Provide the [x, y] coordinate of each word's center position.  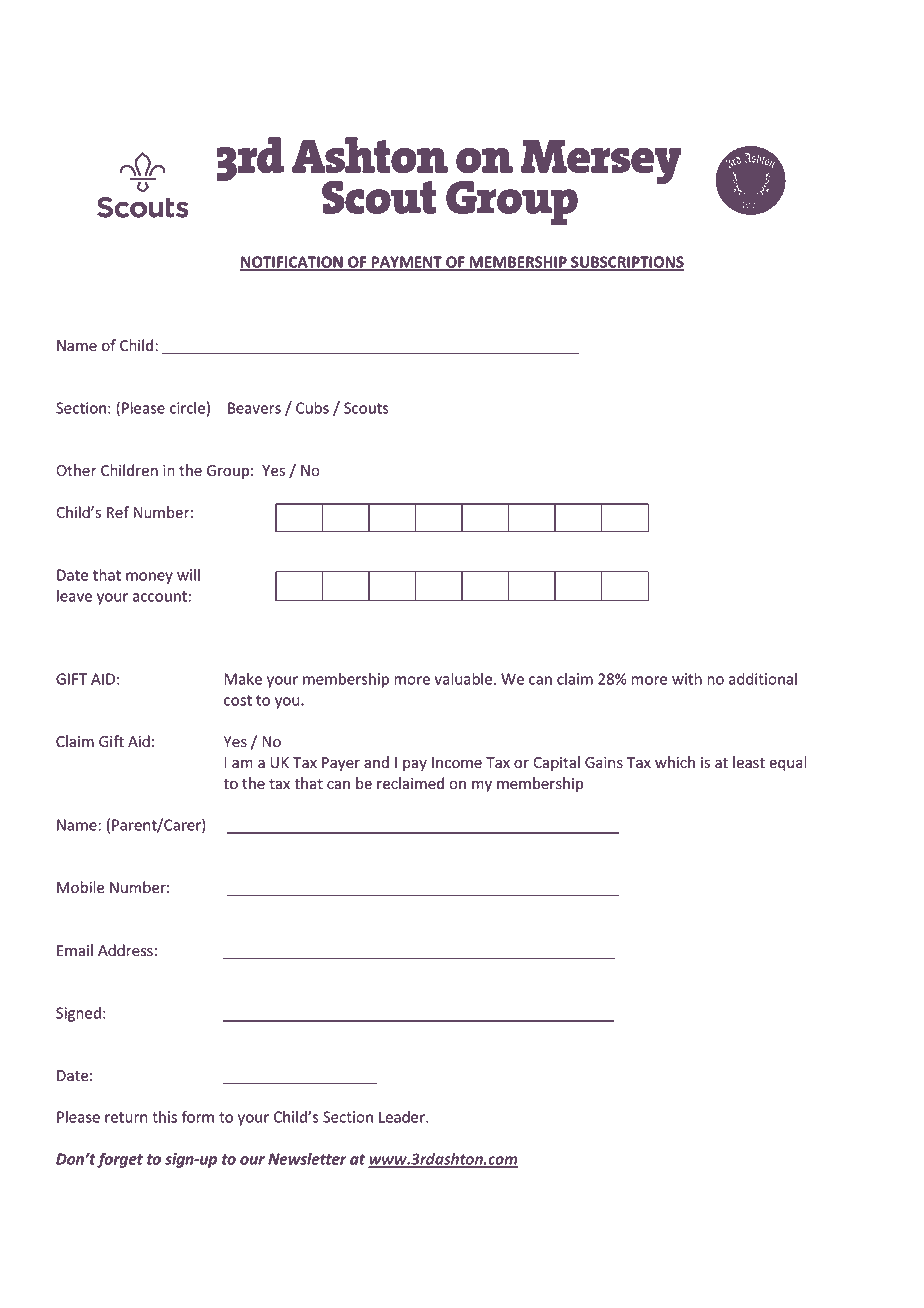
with [687, 679]
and [376, 762]
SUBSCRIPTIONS [626, 263]
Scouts [366, 408]
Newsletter [307, 1159]
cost [238, 700]
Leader [403, 1117]
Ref [118, 512]
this [164, 1117]
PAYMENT [406, 263]
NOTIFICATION [292, 263]
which [675, 762]
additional [763, 679]
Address [125, 950]
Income [457, 763]
